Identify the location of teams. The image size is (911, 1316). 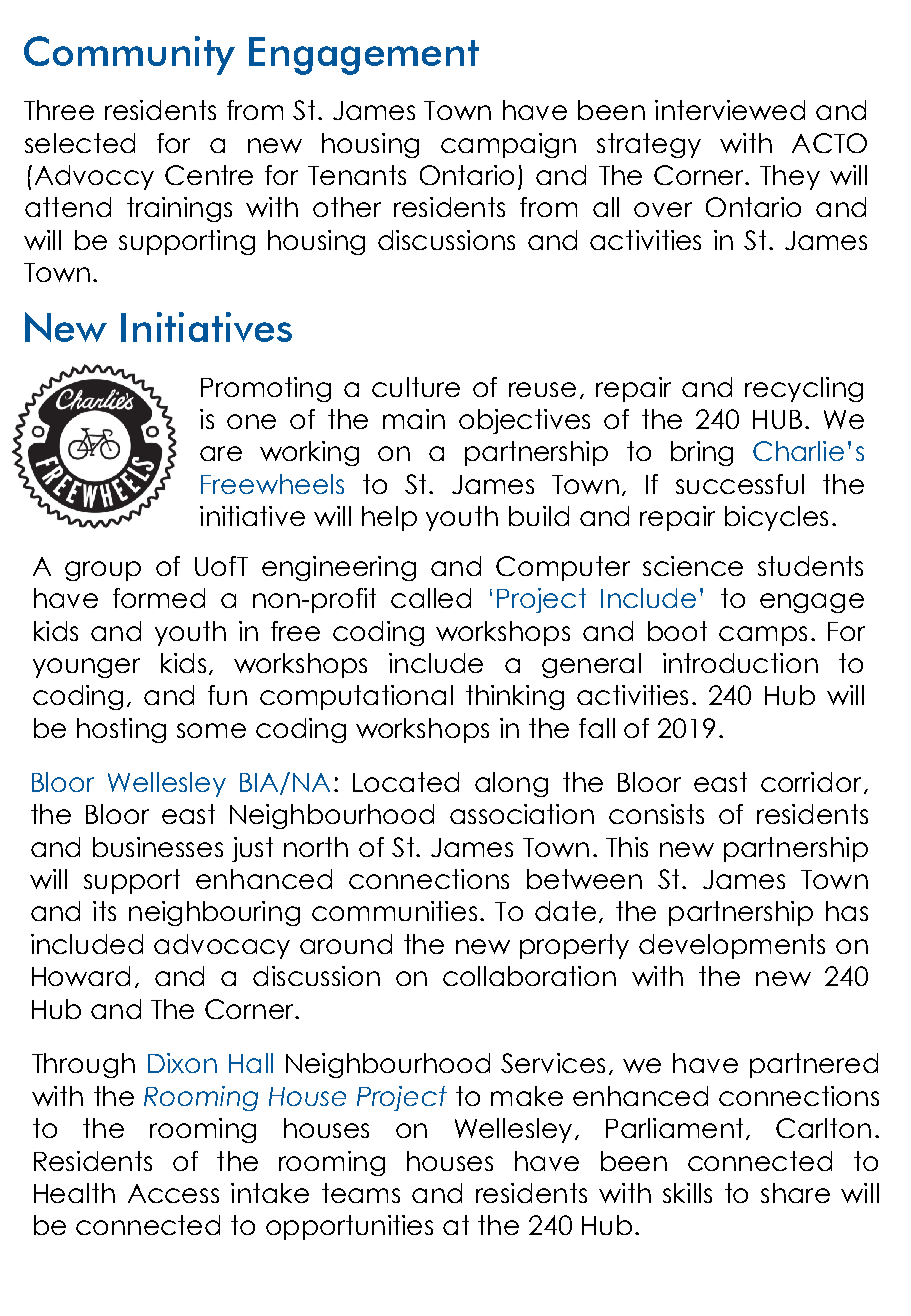
(361, 1193).
